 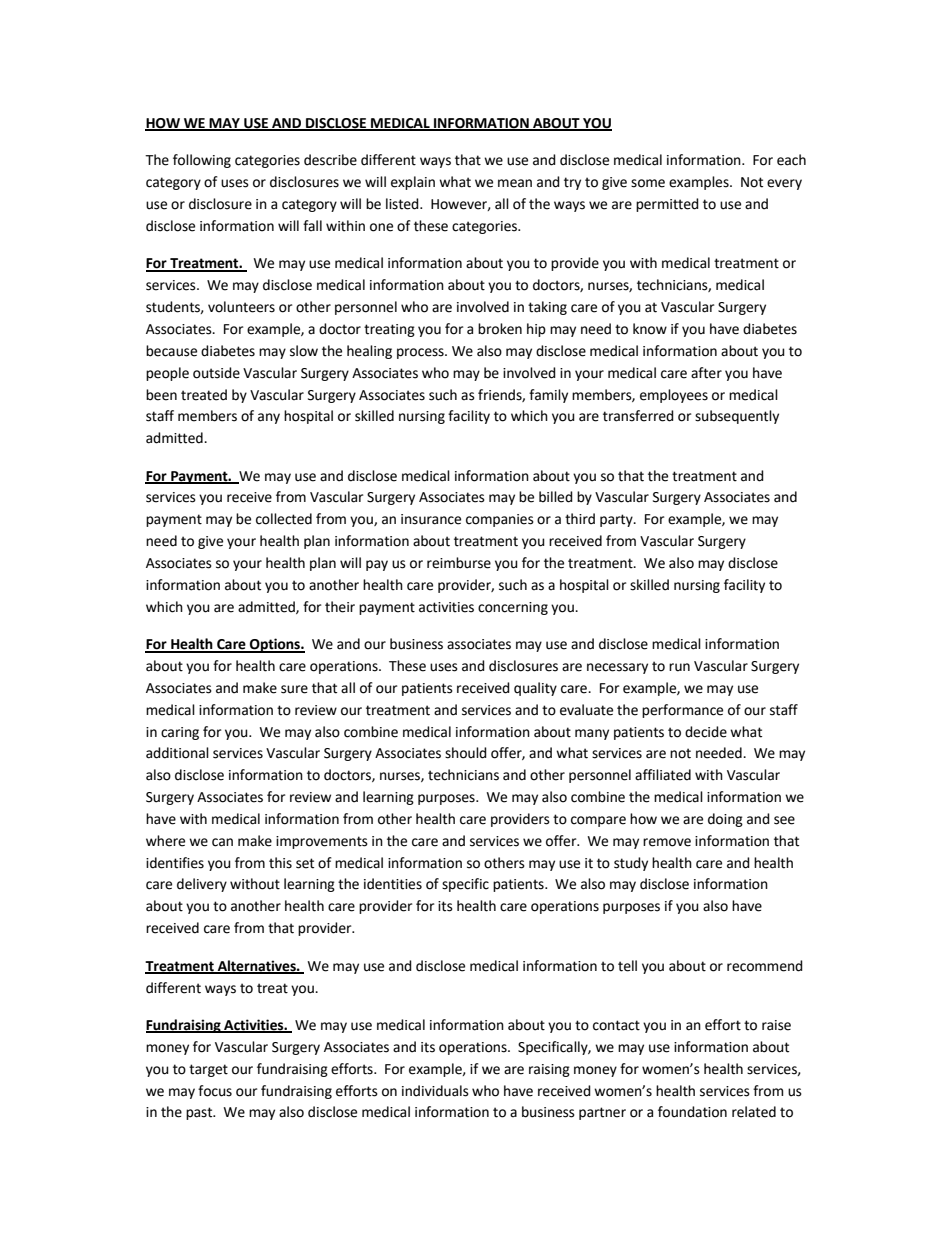 I want to click on additional, so click(x=177, y=753).
